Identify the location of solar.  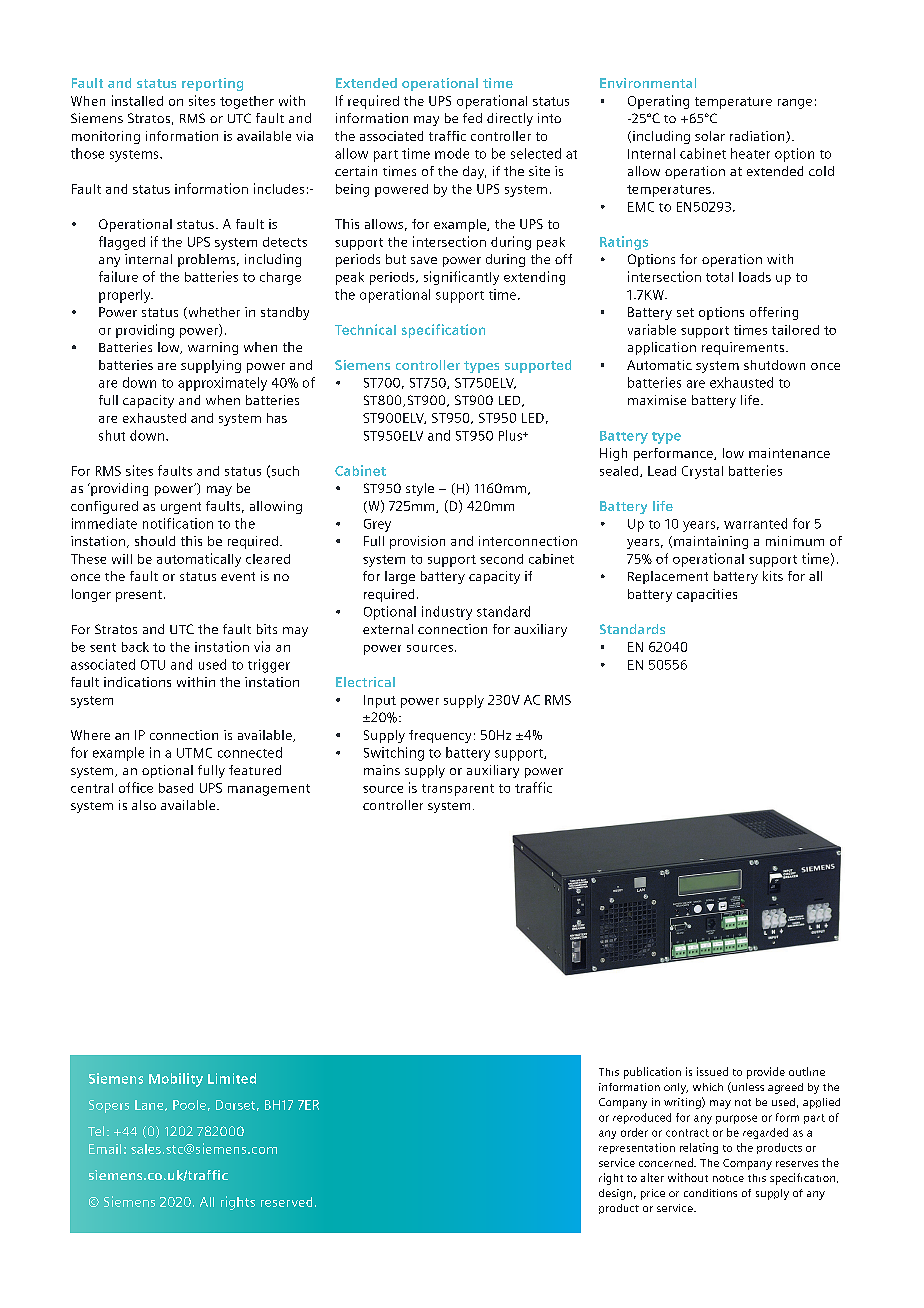
(710, 136).
